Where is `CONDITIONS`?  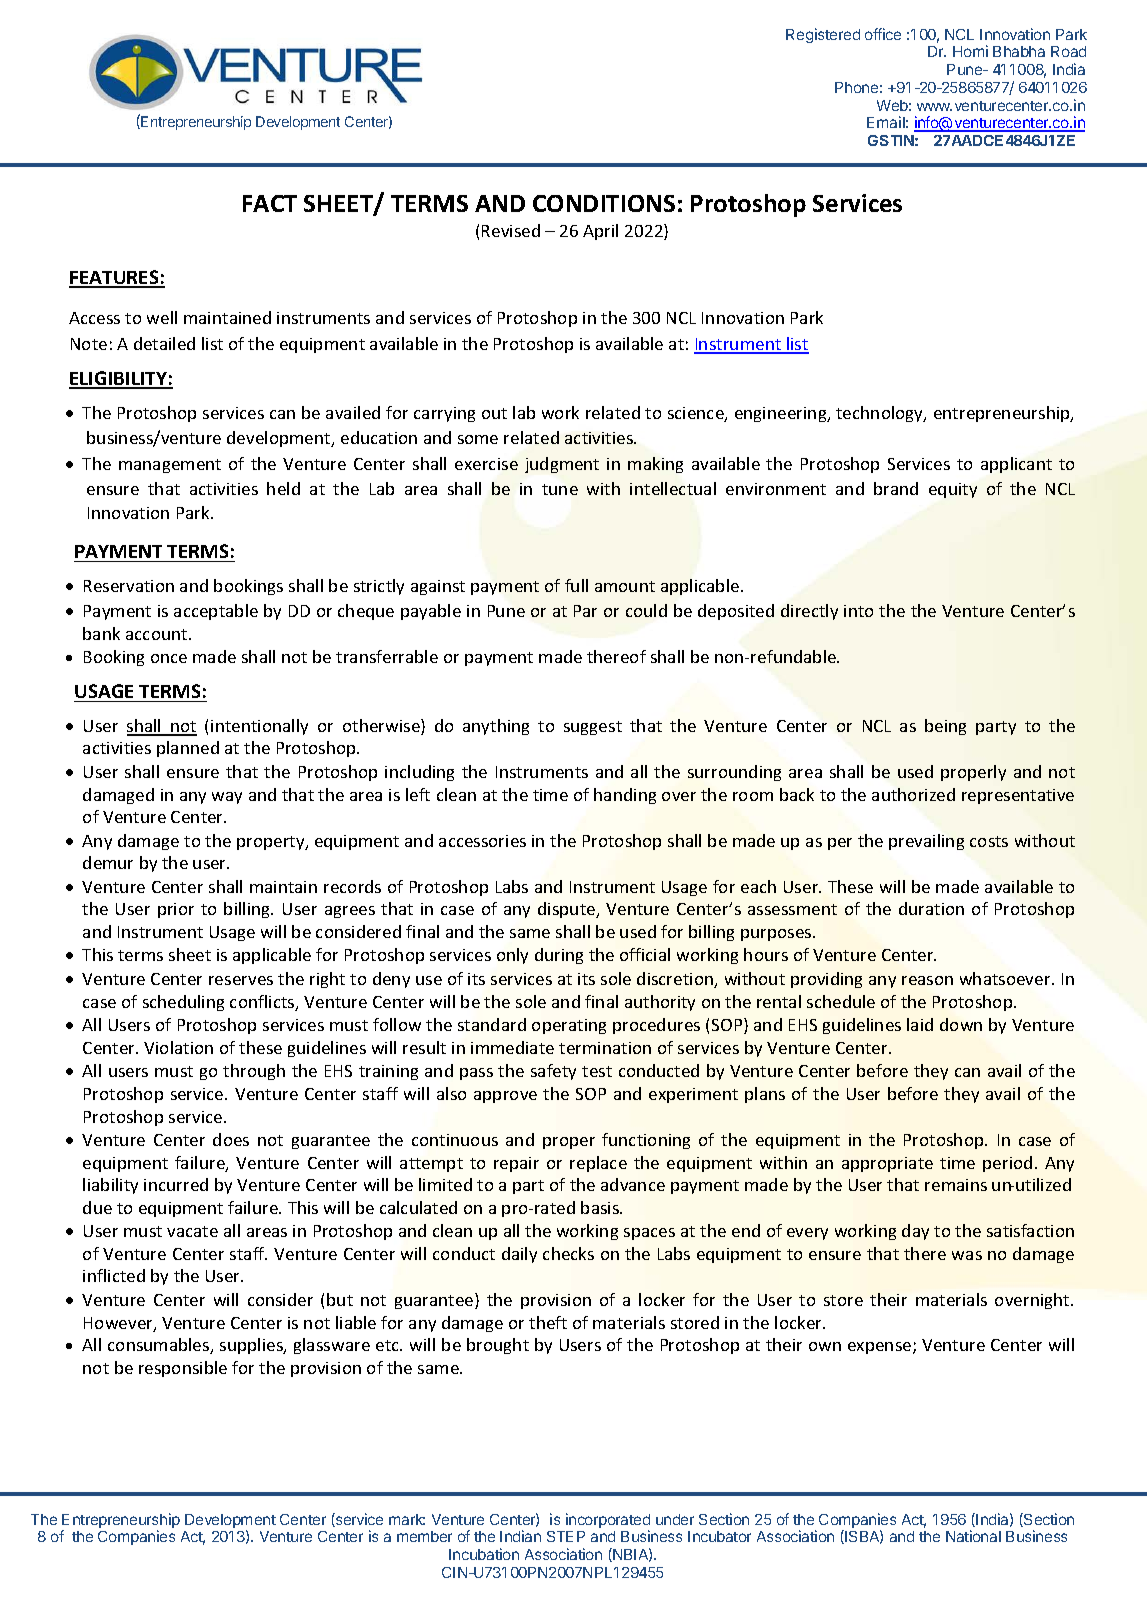
CONDITIONS is located at coordinates (604, 203).
